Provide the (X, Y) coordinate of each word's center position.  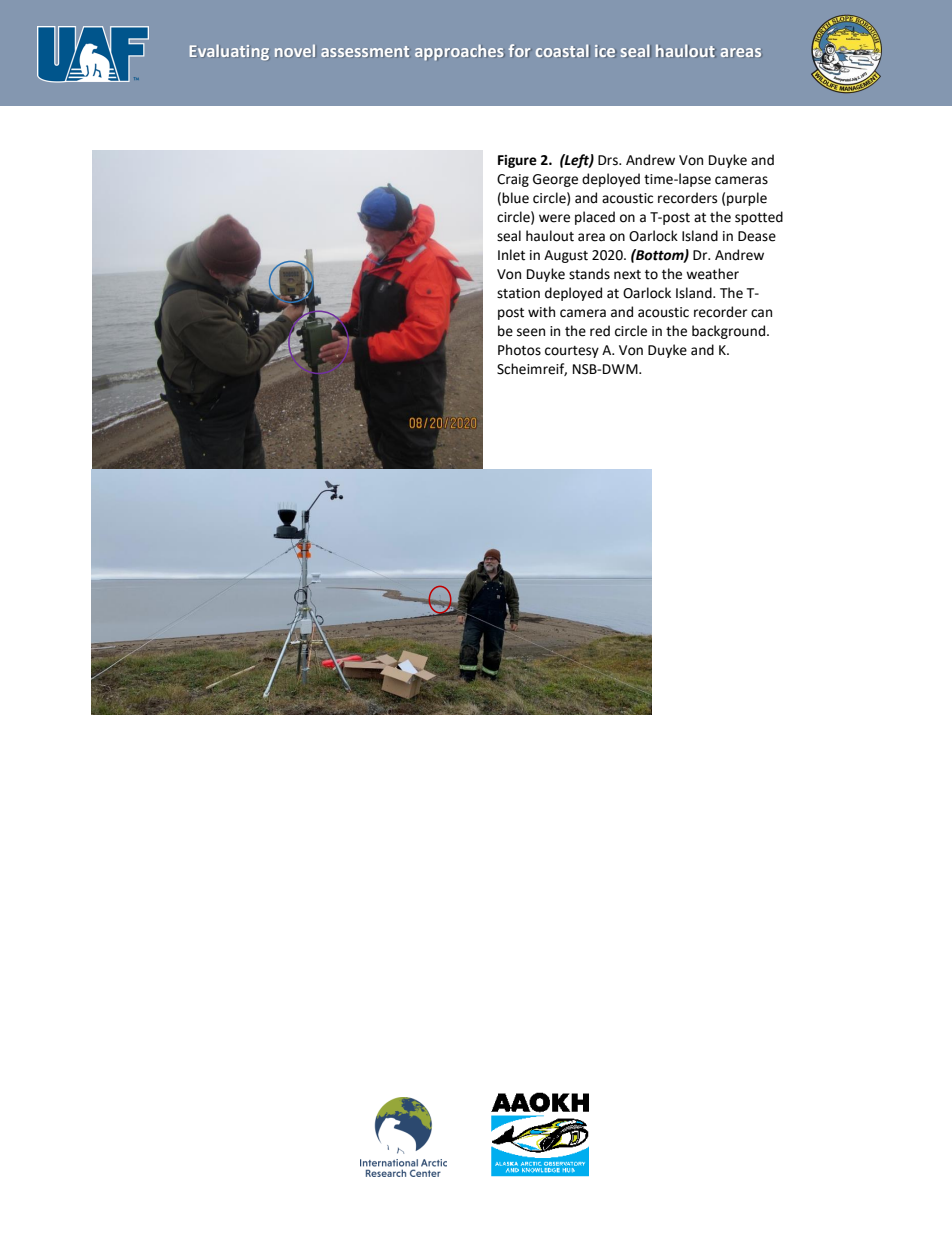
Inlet (511, 255)
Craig (513, 180)
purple (747, 199)
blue (515, 198)
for (519, 50)
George (555, 180)
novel (295, 50)
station (518, 293)
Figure (517, 161)
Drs (609, 160)
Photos (519, 350)
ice (605, 51)
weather (712, 274)
